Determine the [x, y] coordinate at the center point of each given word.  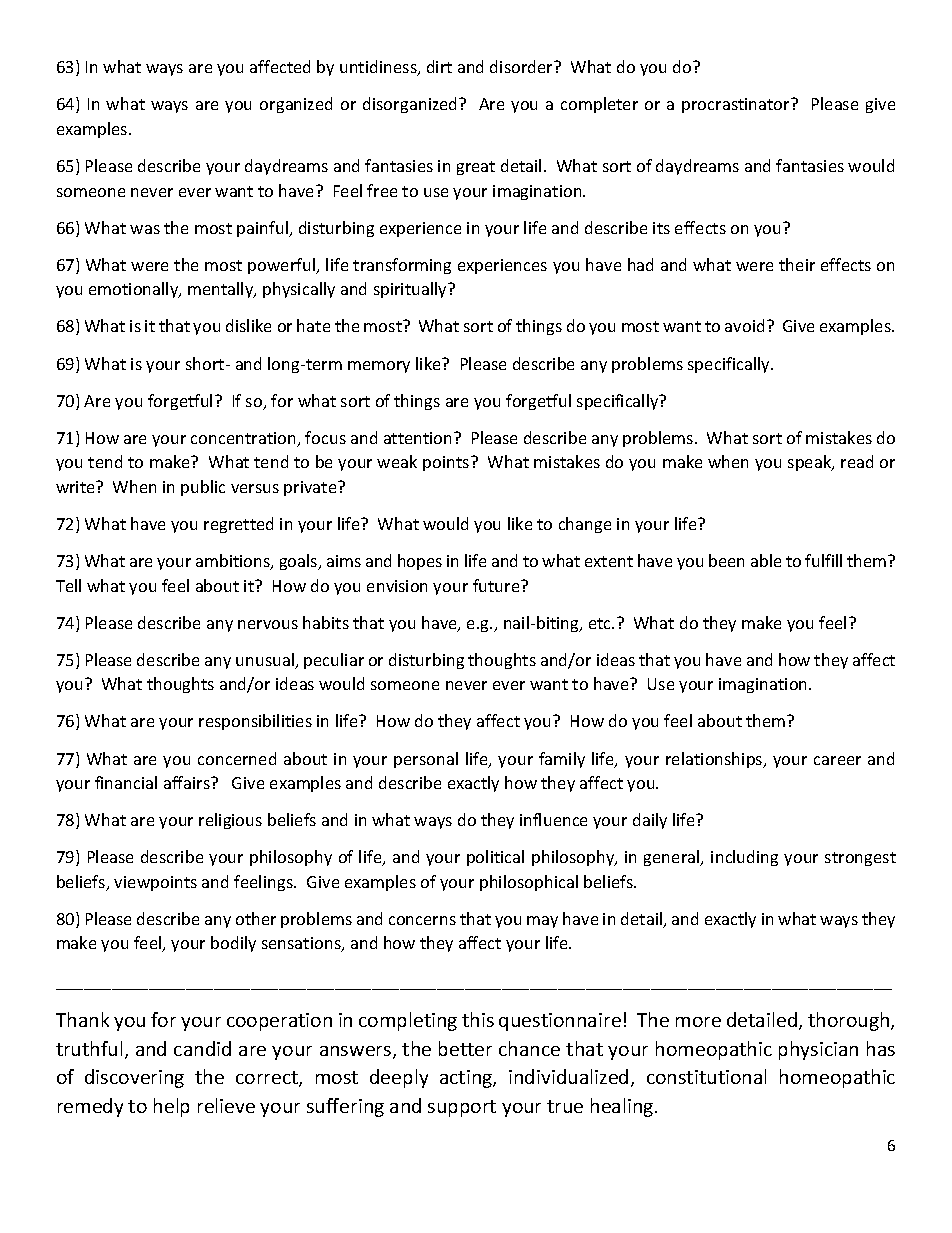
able [766, 560]
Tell [68, 585]
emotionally [135, 290]
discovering [134, 1078]
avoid [744, 325]
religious [230, 821]
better [465, 1048]
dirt [439, 66]
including [744, 858]
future [497, 585]
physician [818, 1050]
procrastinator [737, 105]
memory [379, 367]
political [495, 858]
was [145, 229]
